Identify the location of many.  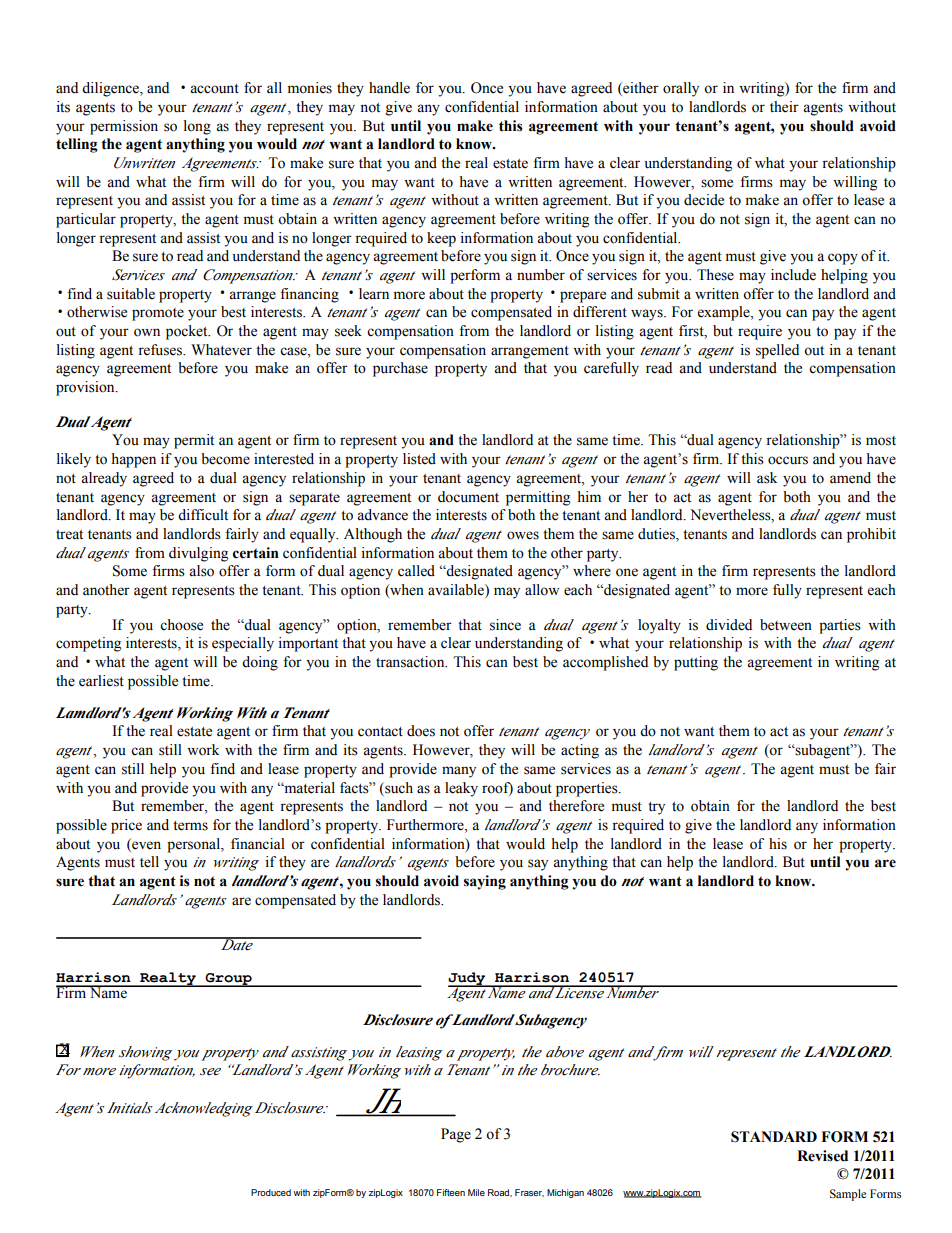
(459, 772).
